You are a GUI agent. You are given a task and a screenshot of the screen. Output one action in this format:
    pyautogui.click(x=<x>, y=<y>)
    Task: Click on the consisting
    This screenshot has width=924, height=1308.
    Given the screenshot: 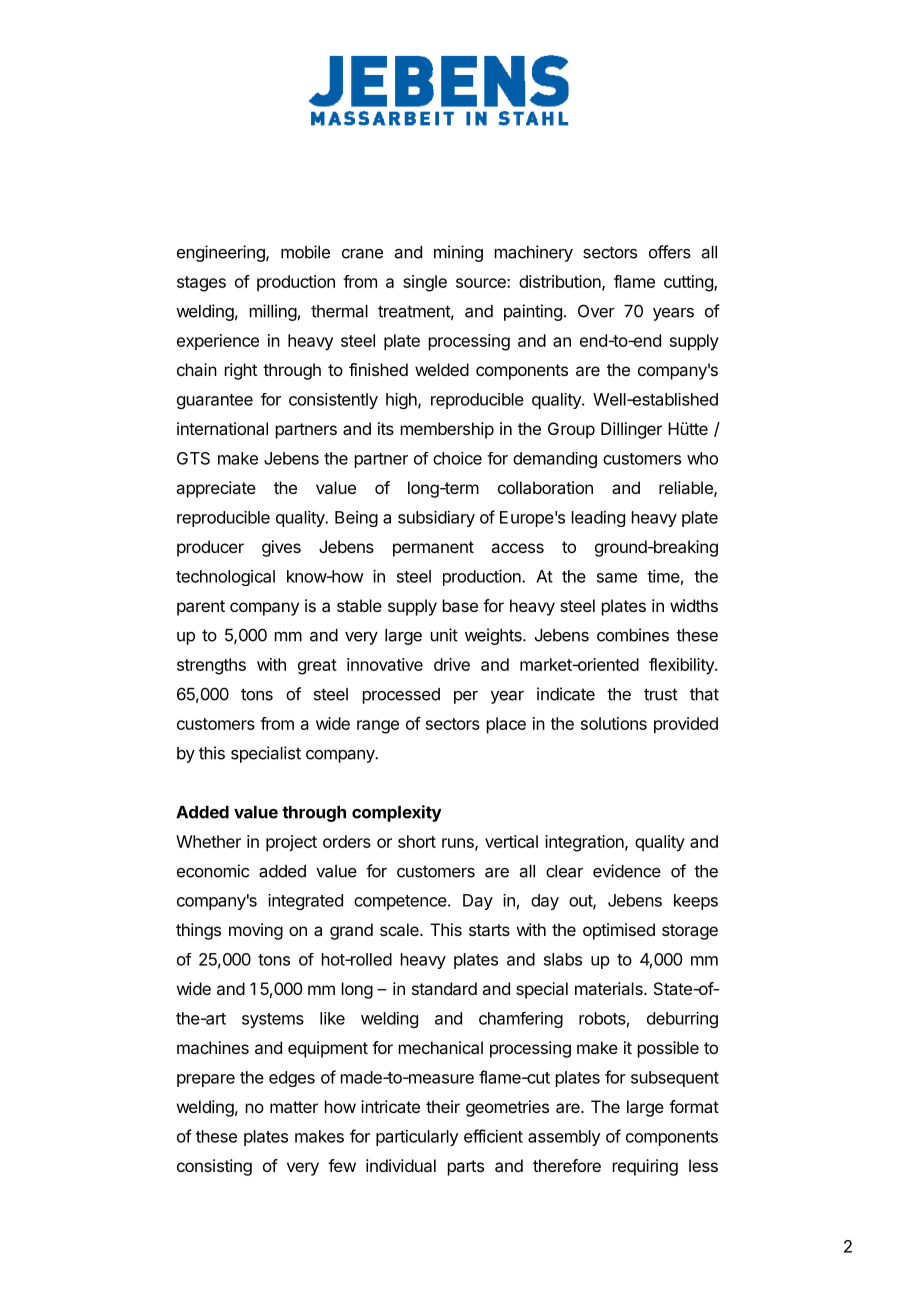 What is the action you would take?
    pyautogui.click(x=214, y=1167)
